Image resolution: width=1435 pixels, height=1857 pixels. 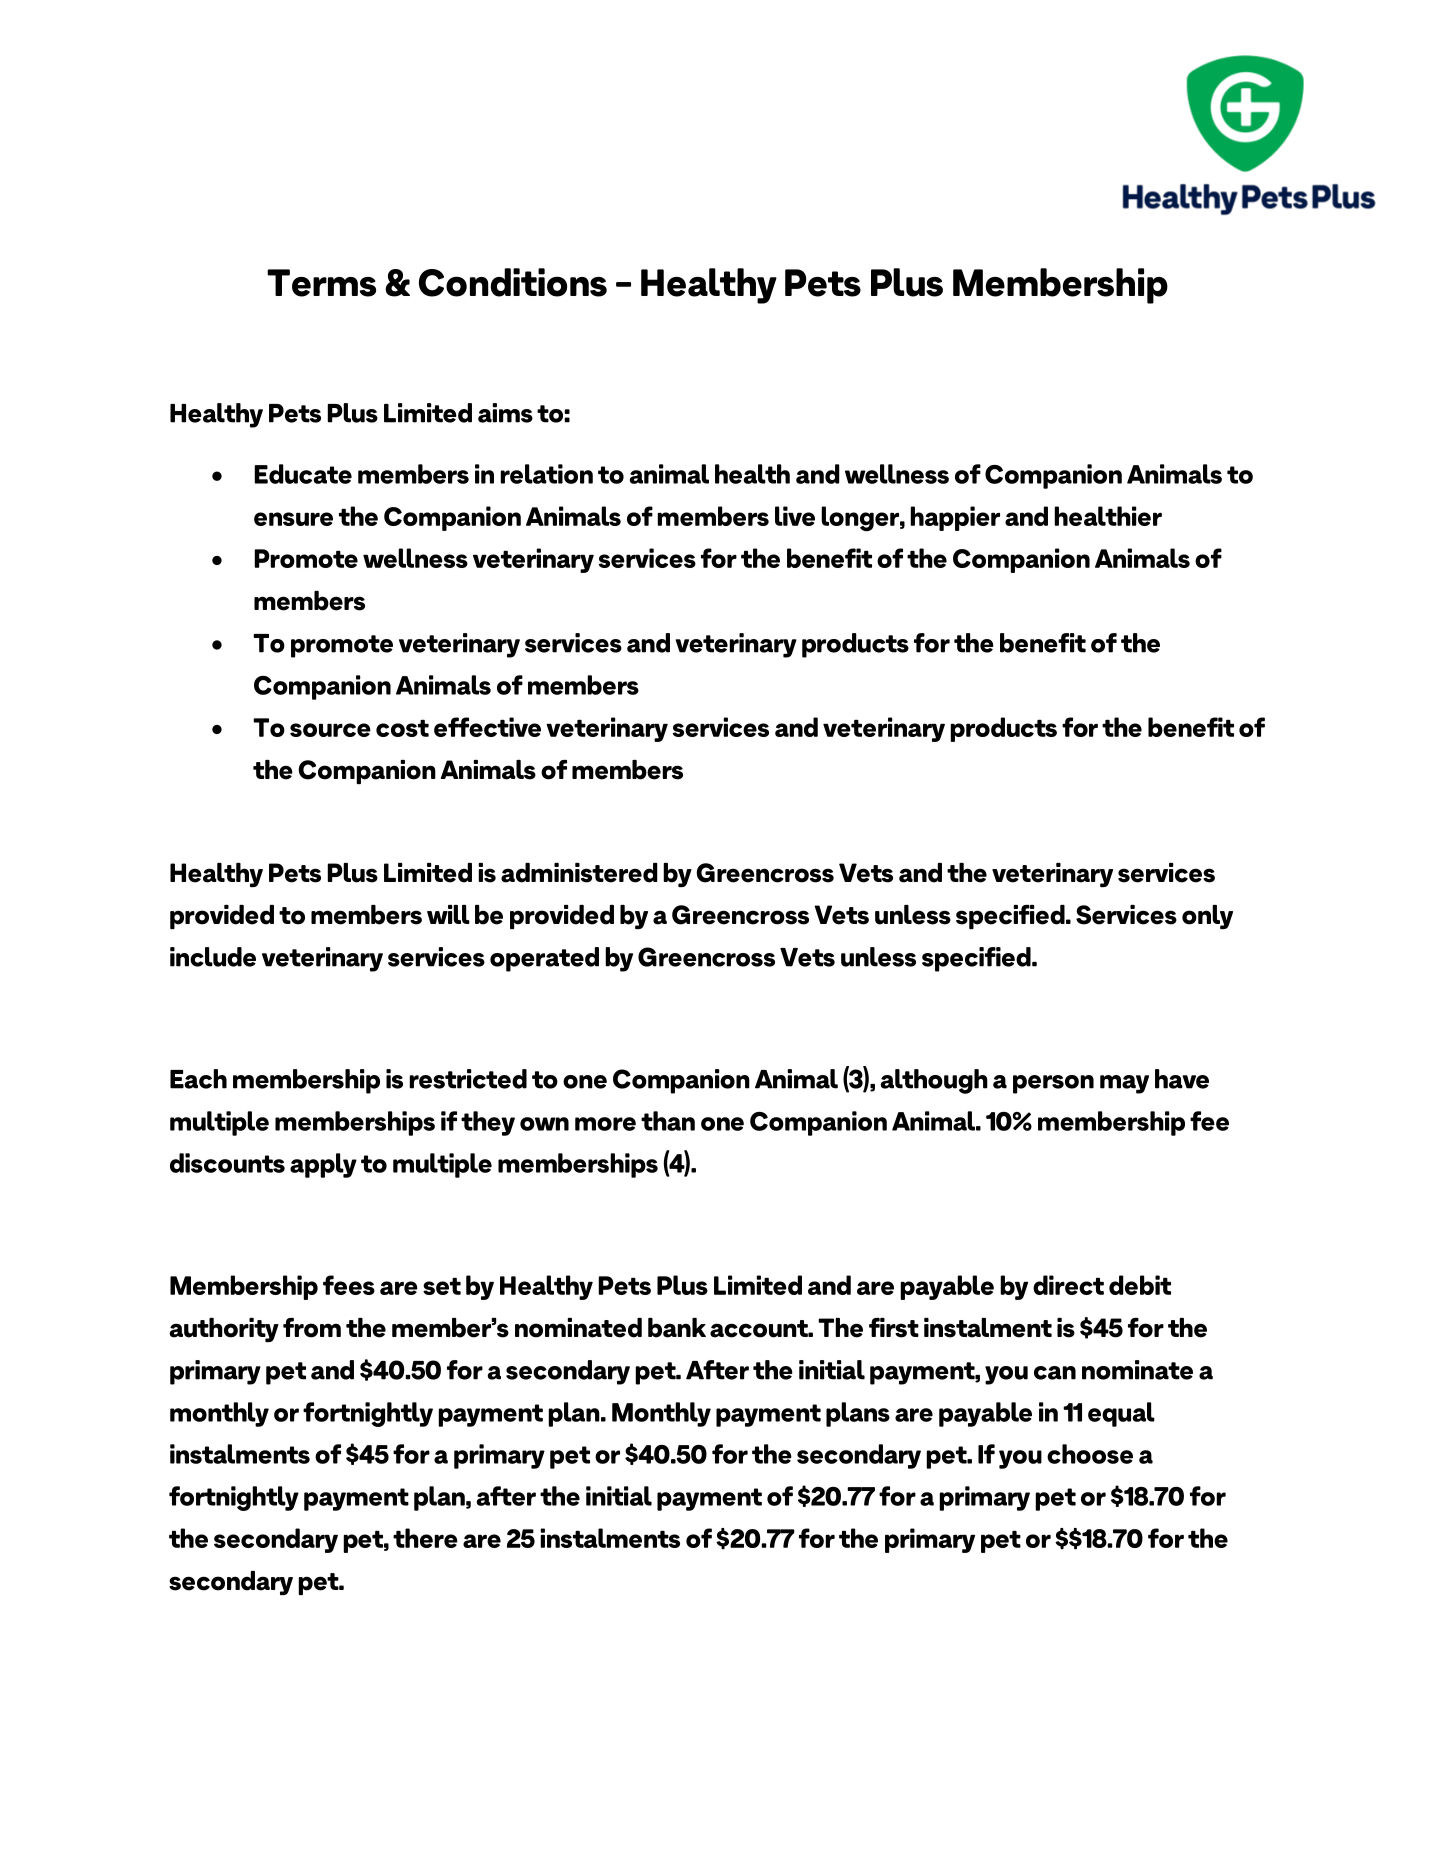 What do you see at coordinates (579, 873) in the page?
I see `administered` at bounding box center [579, 873].
